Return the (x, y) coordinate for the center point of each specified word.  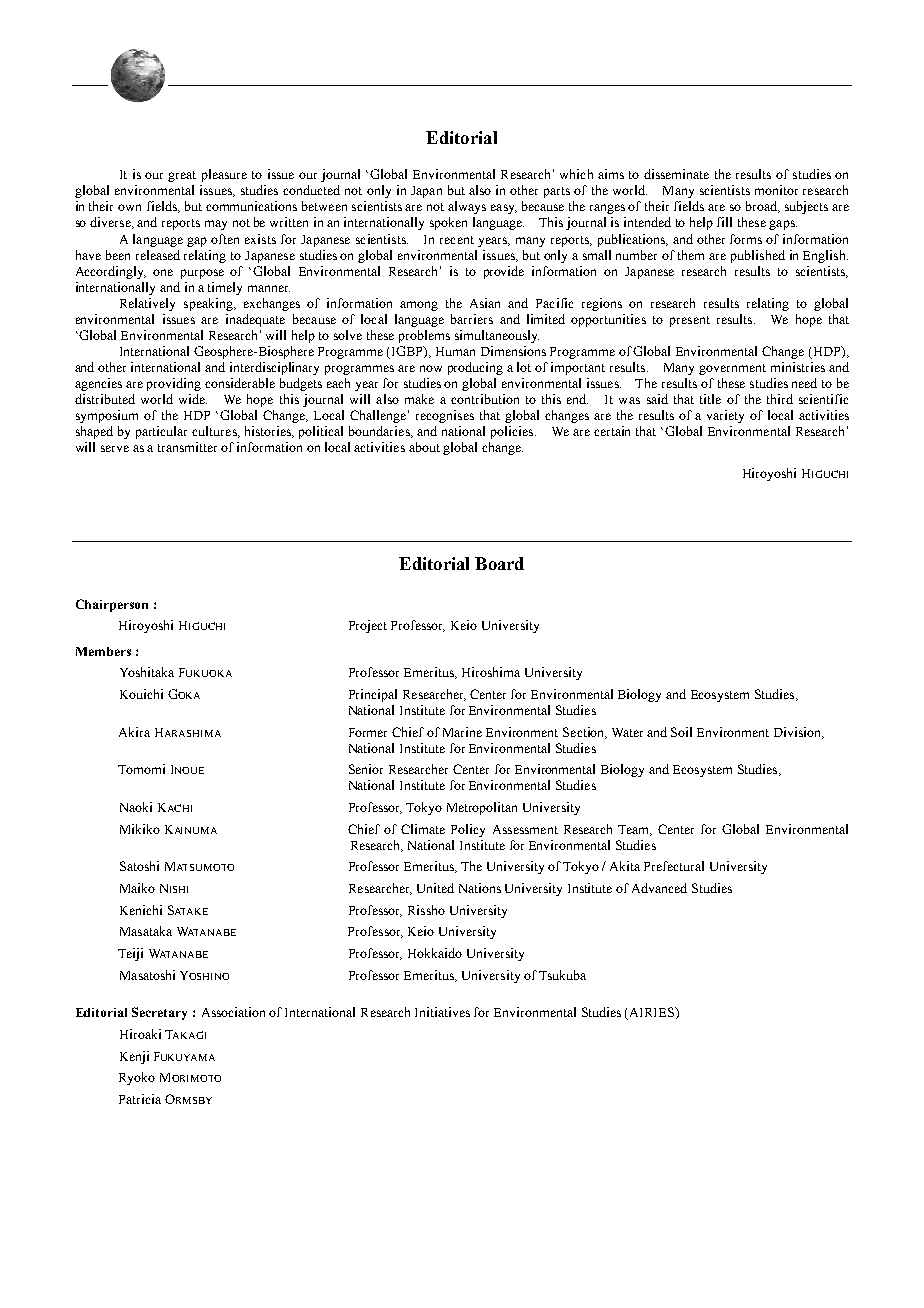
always (467, 207)
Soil (681, 732)
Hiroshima (491, 672)
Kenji (134, 1057)
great (182, 176)
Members (103, 651)
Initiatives (442, 1012)
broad (762, 207)
